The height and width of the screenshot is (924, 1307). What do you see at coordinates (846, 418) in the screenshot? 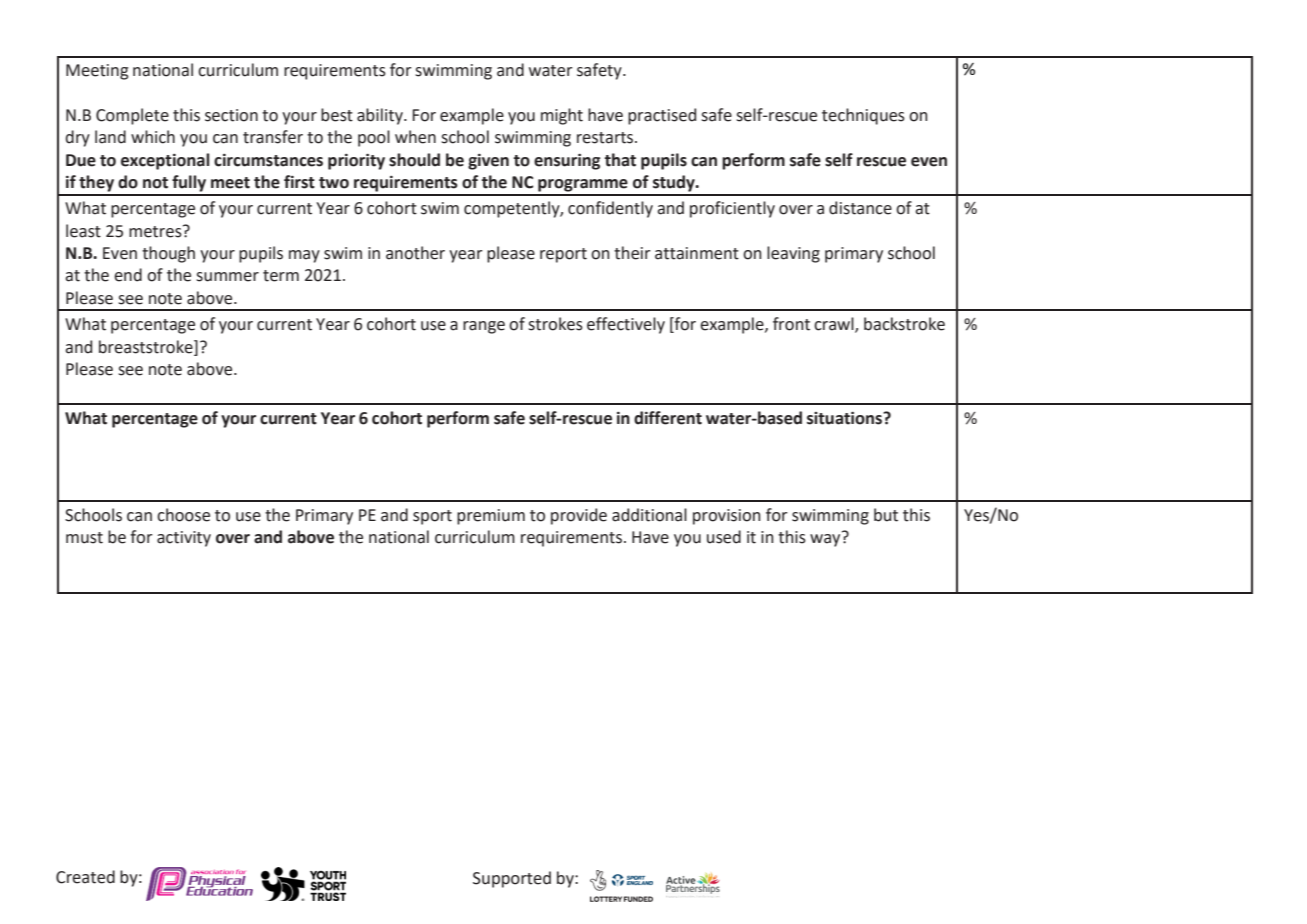
I see `situations` at bounding box center [846, 418].
